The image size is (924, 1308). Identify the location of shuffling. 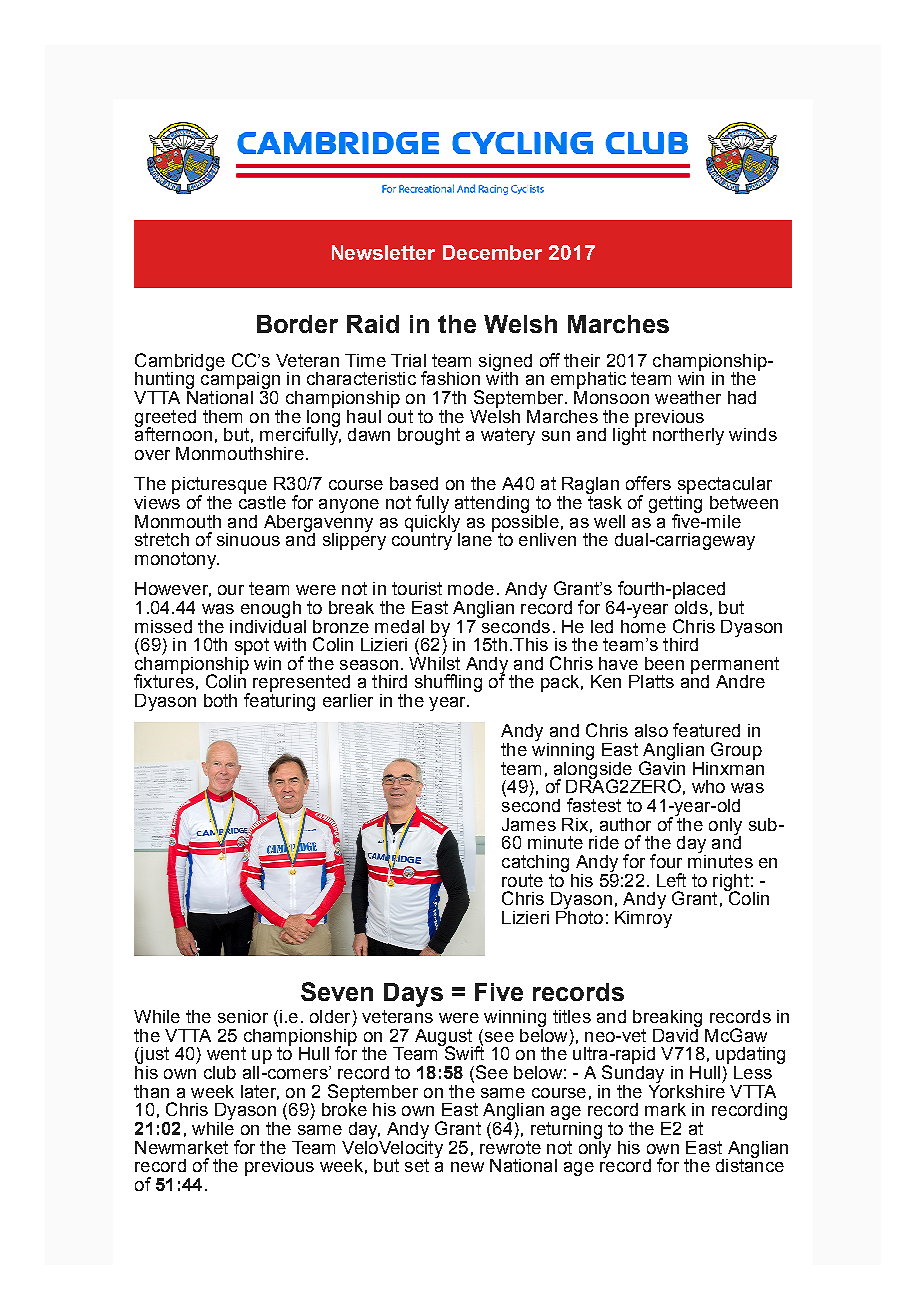
(448, 683).
